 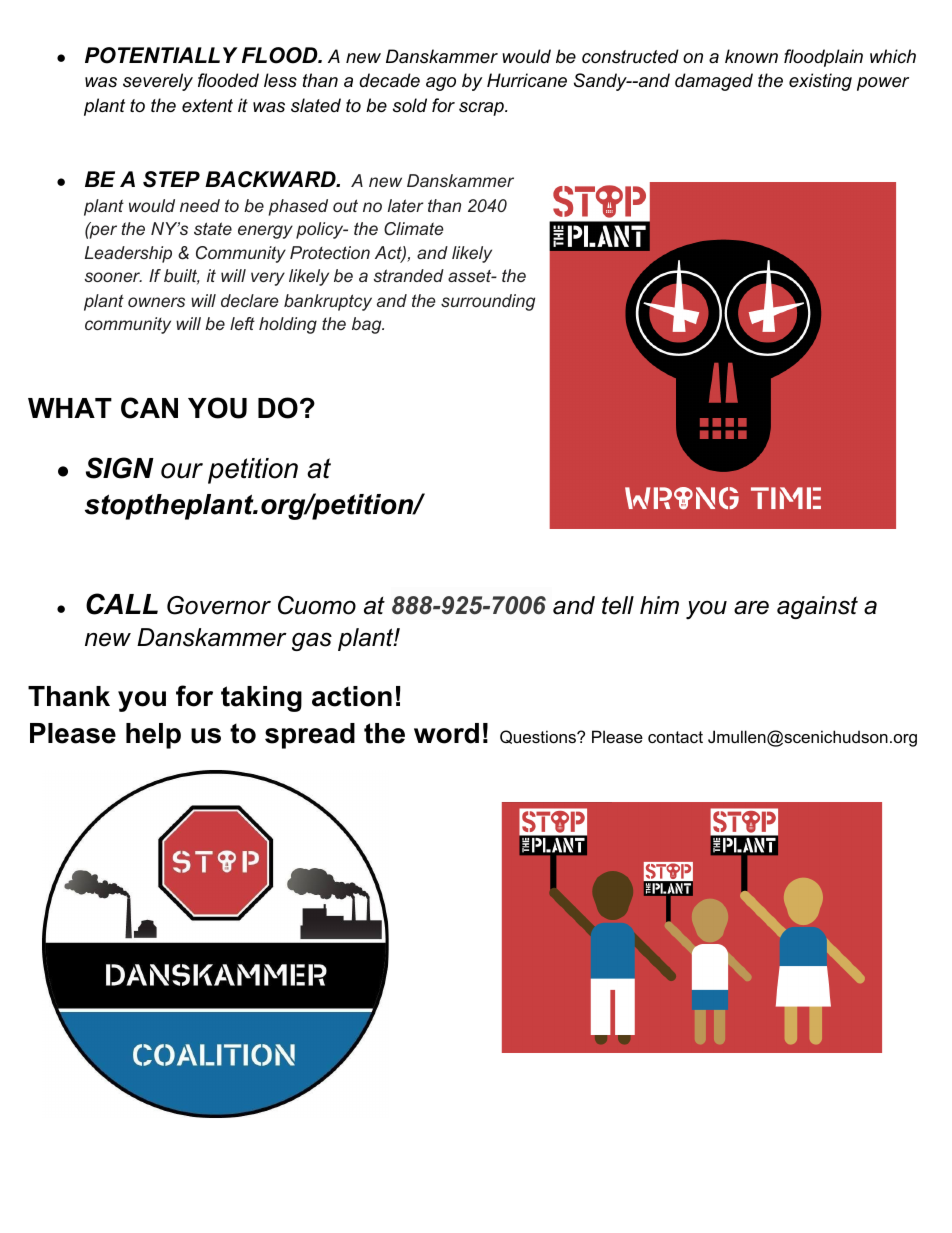 I want to click on help, so click(x=153, y=736).
